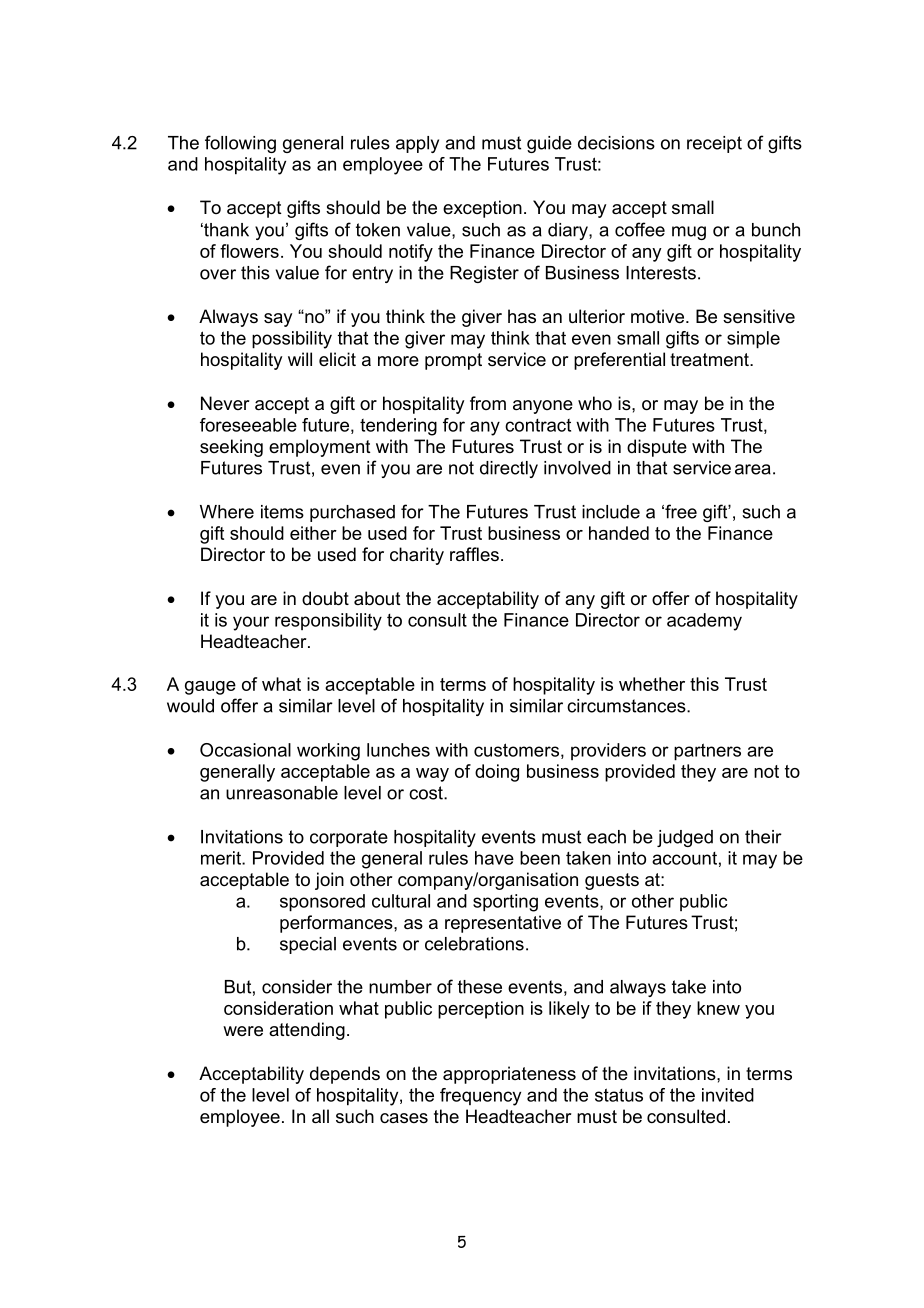 This screenshot has height=1308, width=924. What do you see at coordinates (480, 1097) in the screenshot?
I see `frequency` at bounding box center [480, 1097].
